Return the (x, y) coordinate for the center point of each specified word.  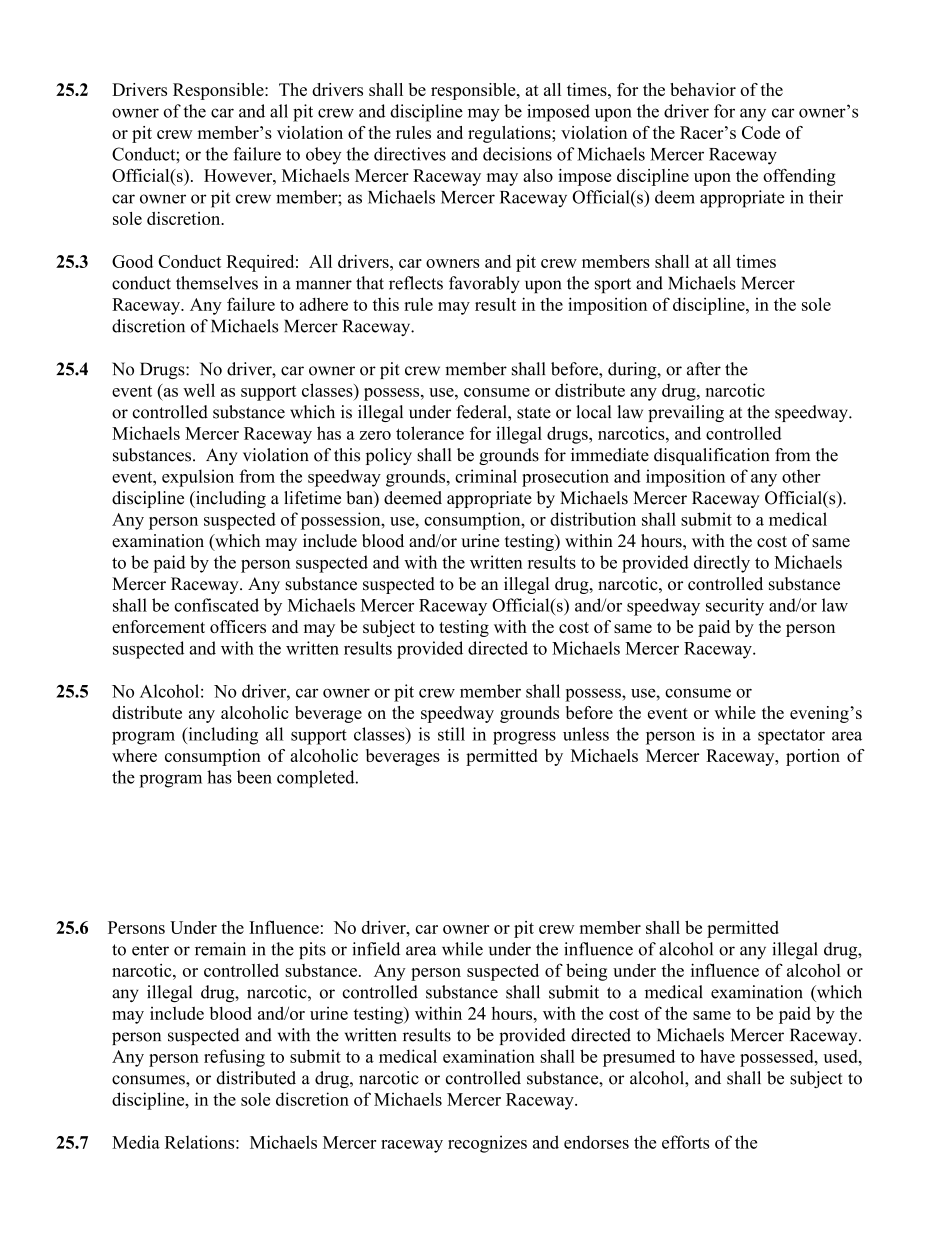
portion (813, 757)
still (451, 734)
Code (761, 132)
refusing (234, 1058)
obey (323, 156)
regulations (510, 134)
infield (376, 949)
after (704, 369)
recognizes (487, 1144)
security (735, 607)
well (199, 390)
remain (220, 949)
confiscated (216, 605)
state (534, 413)
